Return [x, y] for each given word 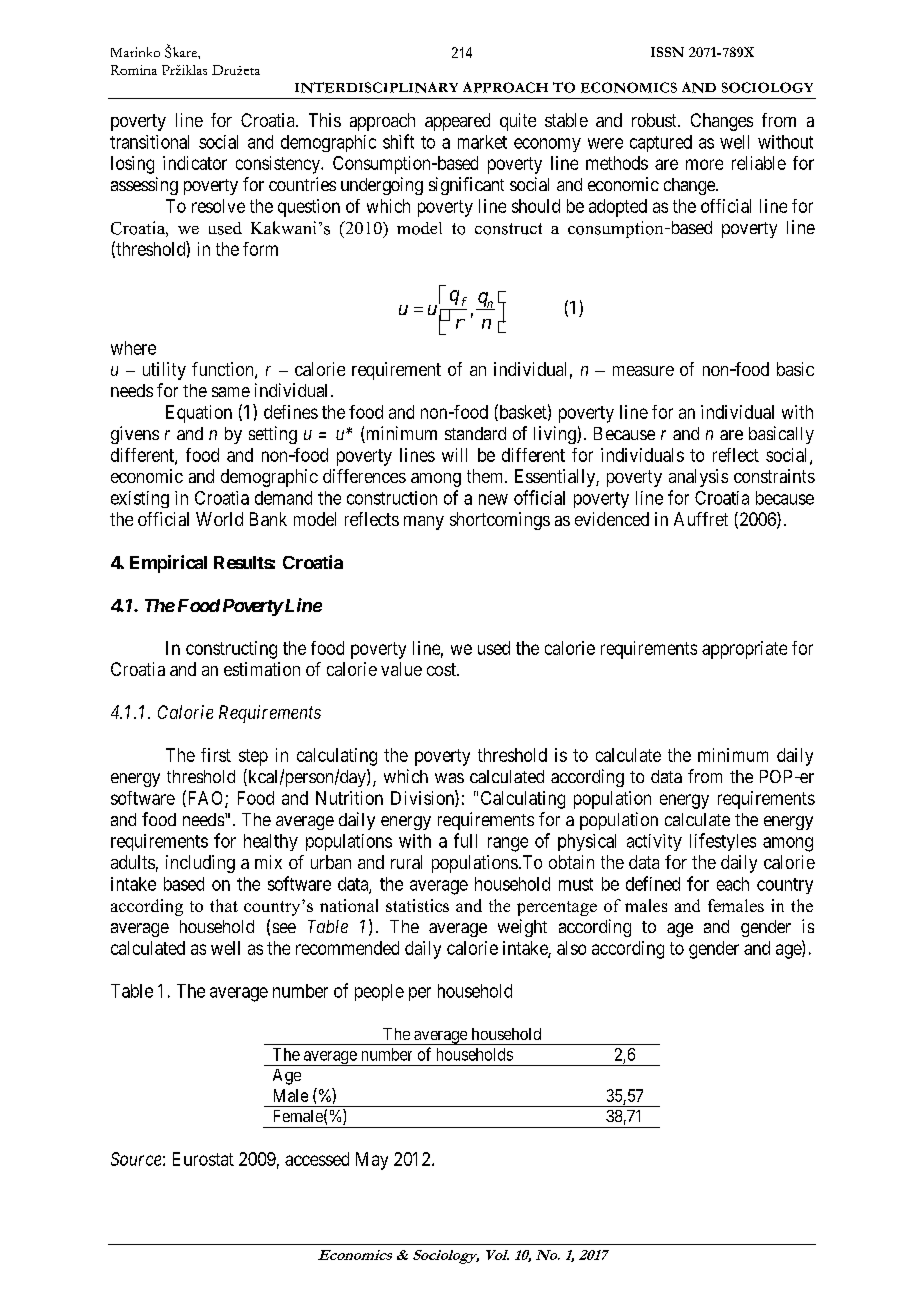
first [216, 755]
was [449, 778]
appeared [457, 122]
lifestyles [723, 842]
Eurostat [203, 1159]
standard [475, 433]
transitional [149, 142]
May [372, 1161]
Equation [199, 414]
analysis [698, 478]
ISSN [667, 52]
